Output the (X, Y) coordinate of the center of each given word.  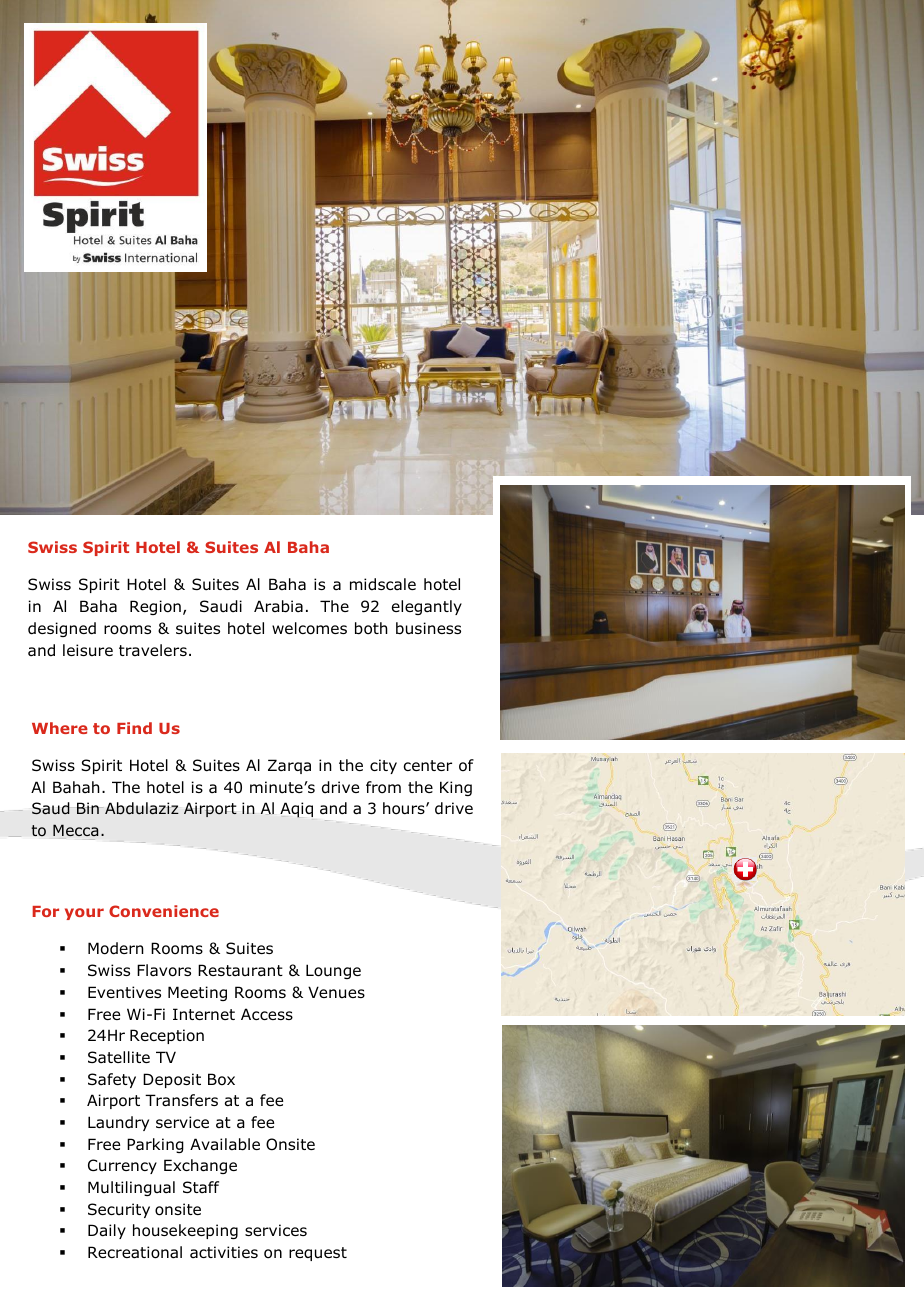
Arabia (278, 606)
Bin (88, 808)
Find (134, 728)
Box (221, 1079)
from (383, 787)
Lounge (333, 971)
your (84, 914)
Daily (107, 1231)
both (371, 628)
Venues (336, 992)
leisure (88, 650)
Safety (112, 1080)
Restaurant (240, 970)
